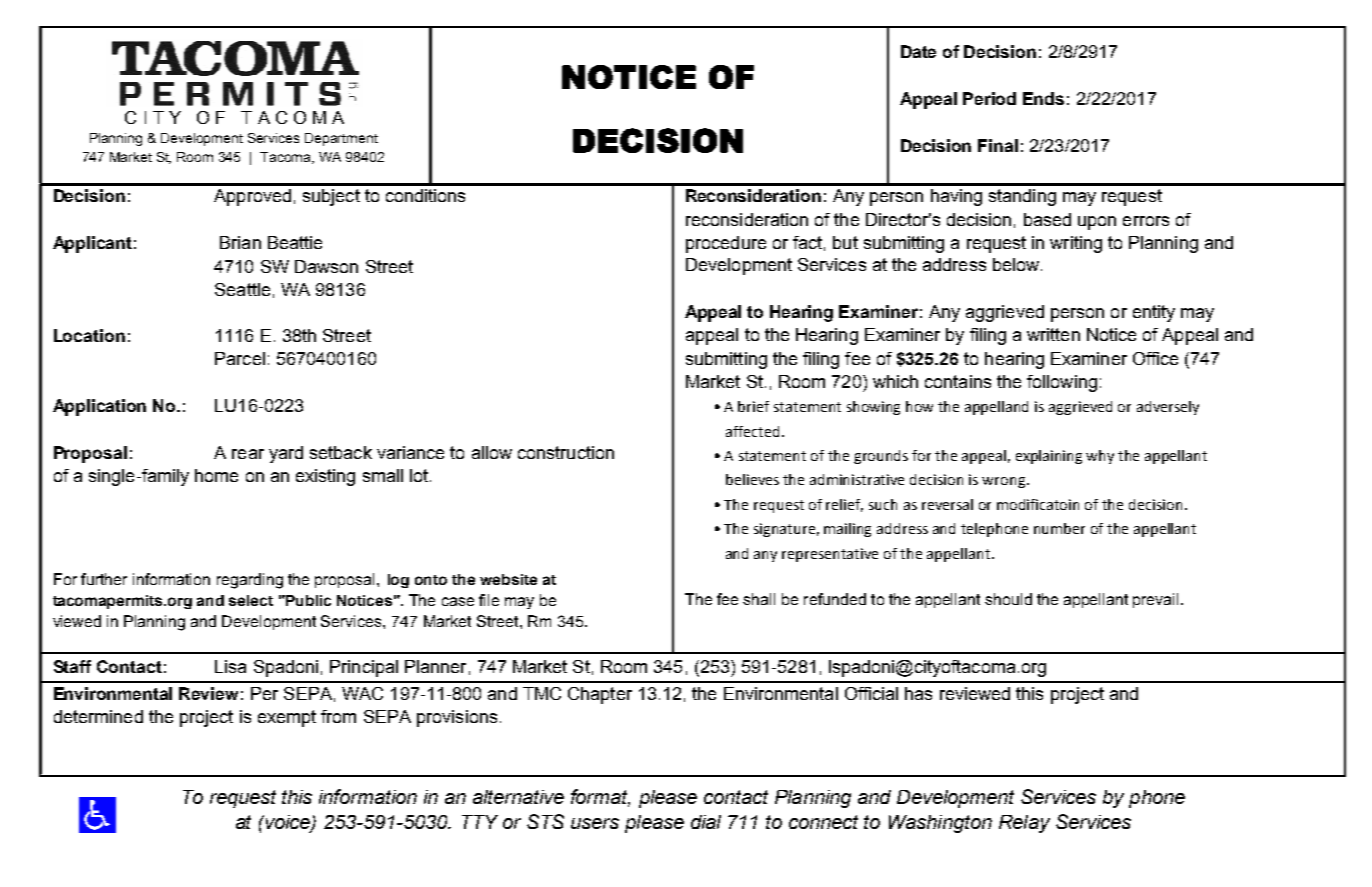 Image resolution: width=1372 pixels, height=887 pixels. Describe the element at coordinates (287, 718) in the screenshot. I see `exempt` at that location.
